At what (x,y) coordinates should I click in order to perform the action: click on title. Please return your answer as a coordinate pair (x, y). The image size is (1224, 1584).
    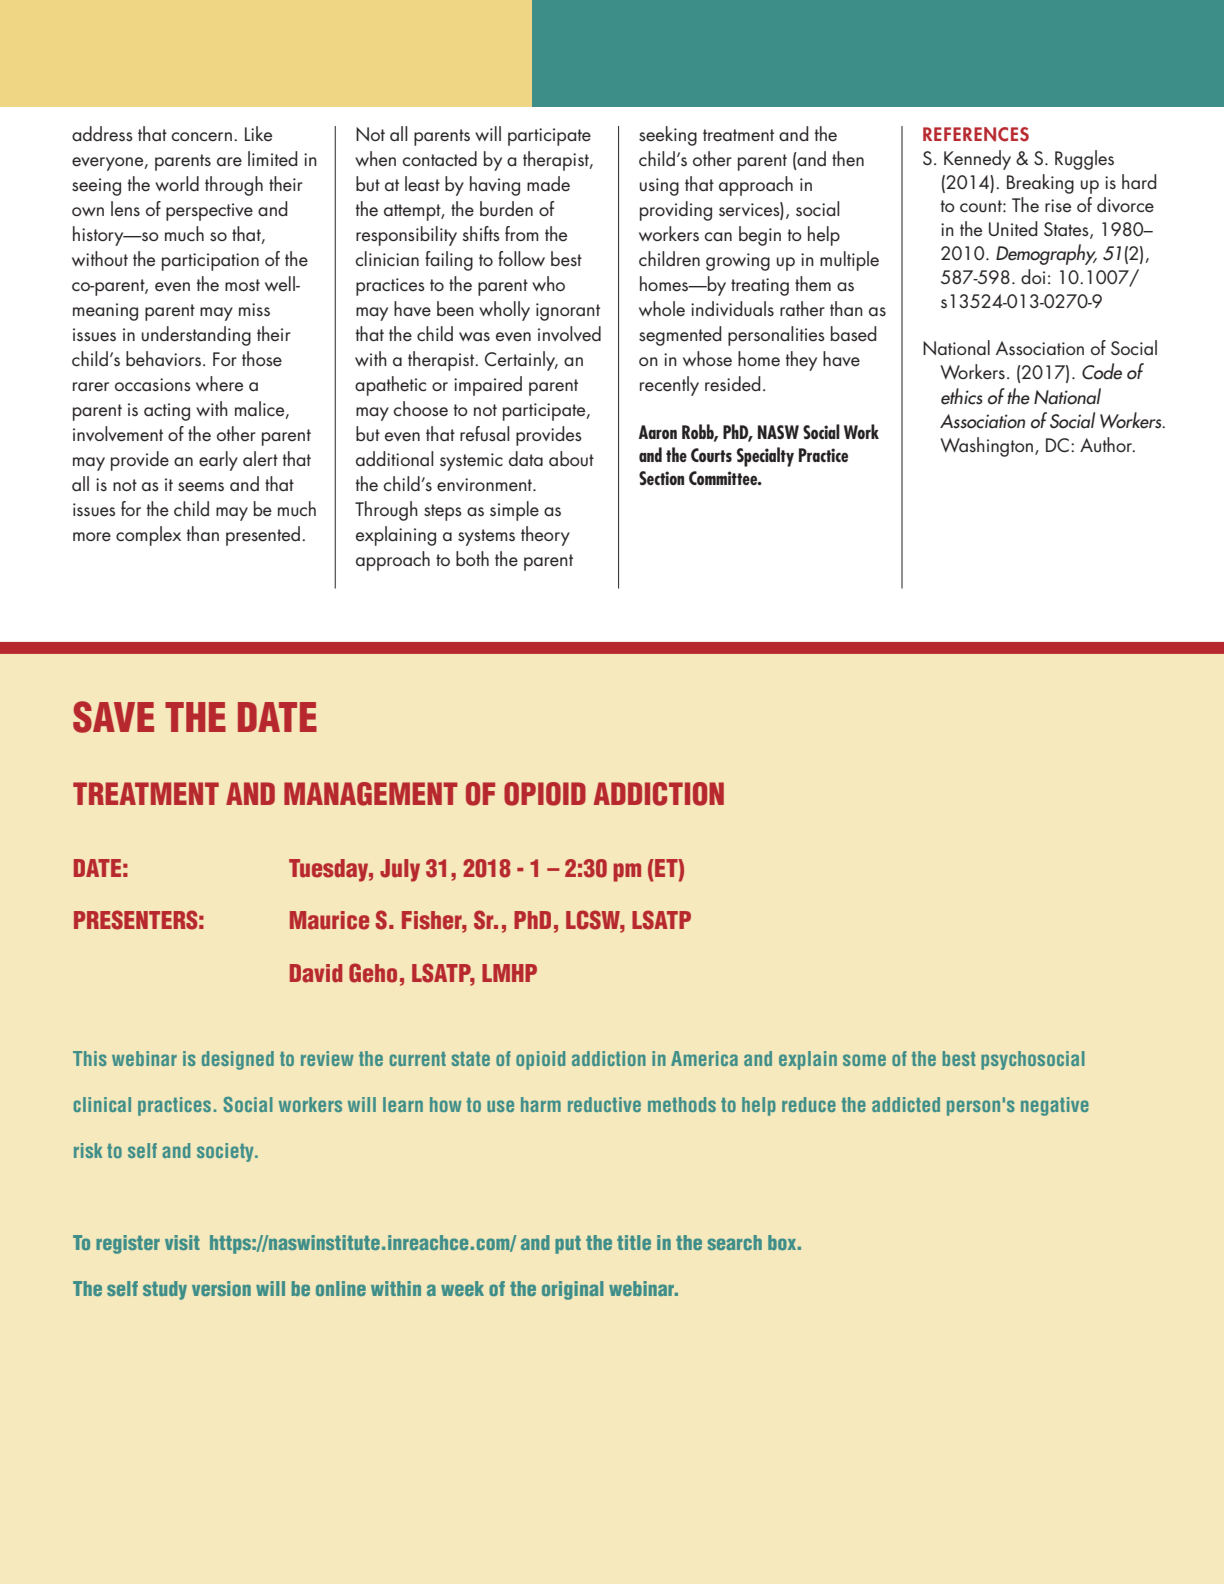
    Looking at the image, I should click on (634, 1242).
